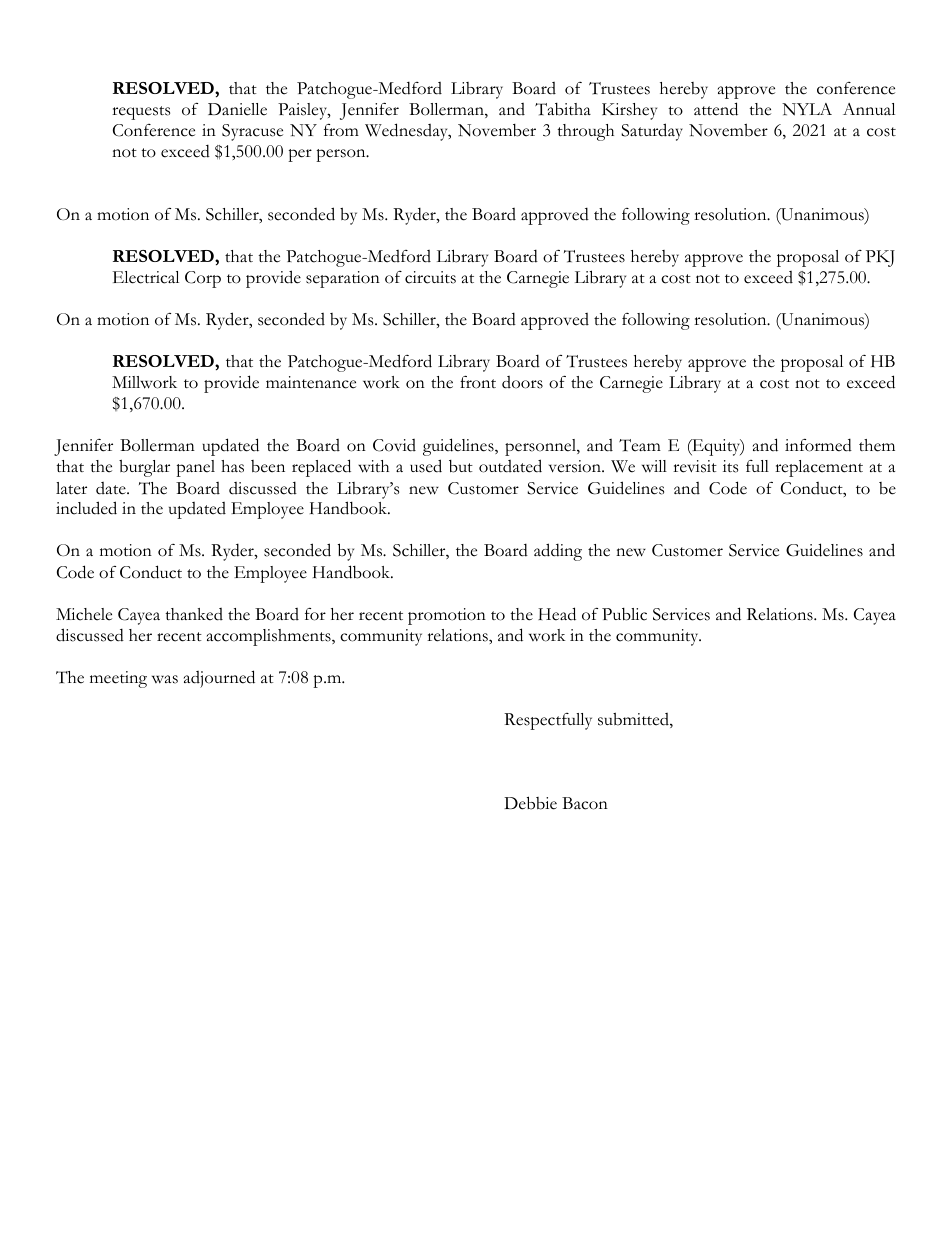 The height and width of the screenshot is (1233, 952). I want to click on attend, so click(716, 109).
